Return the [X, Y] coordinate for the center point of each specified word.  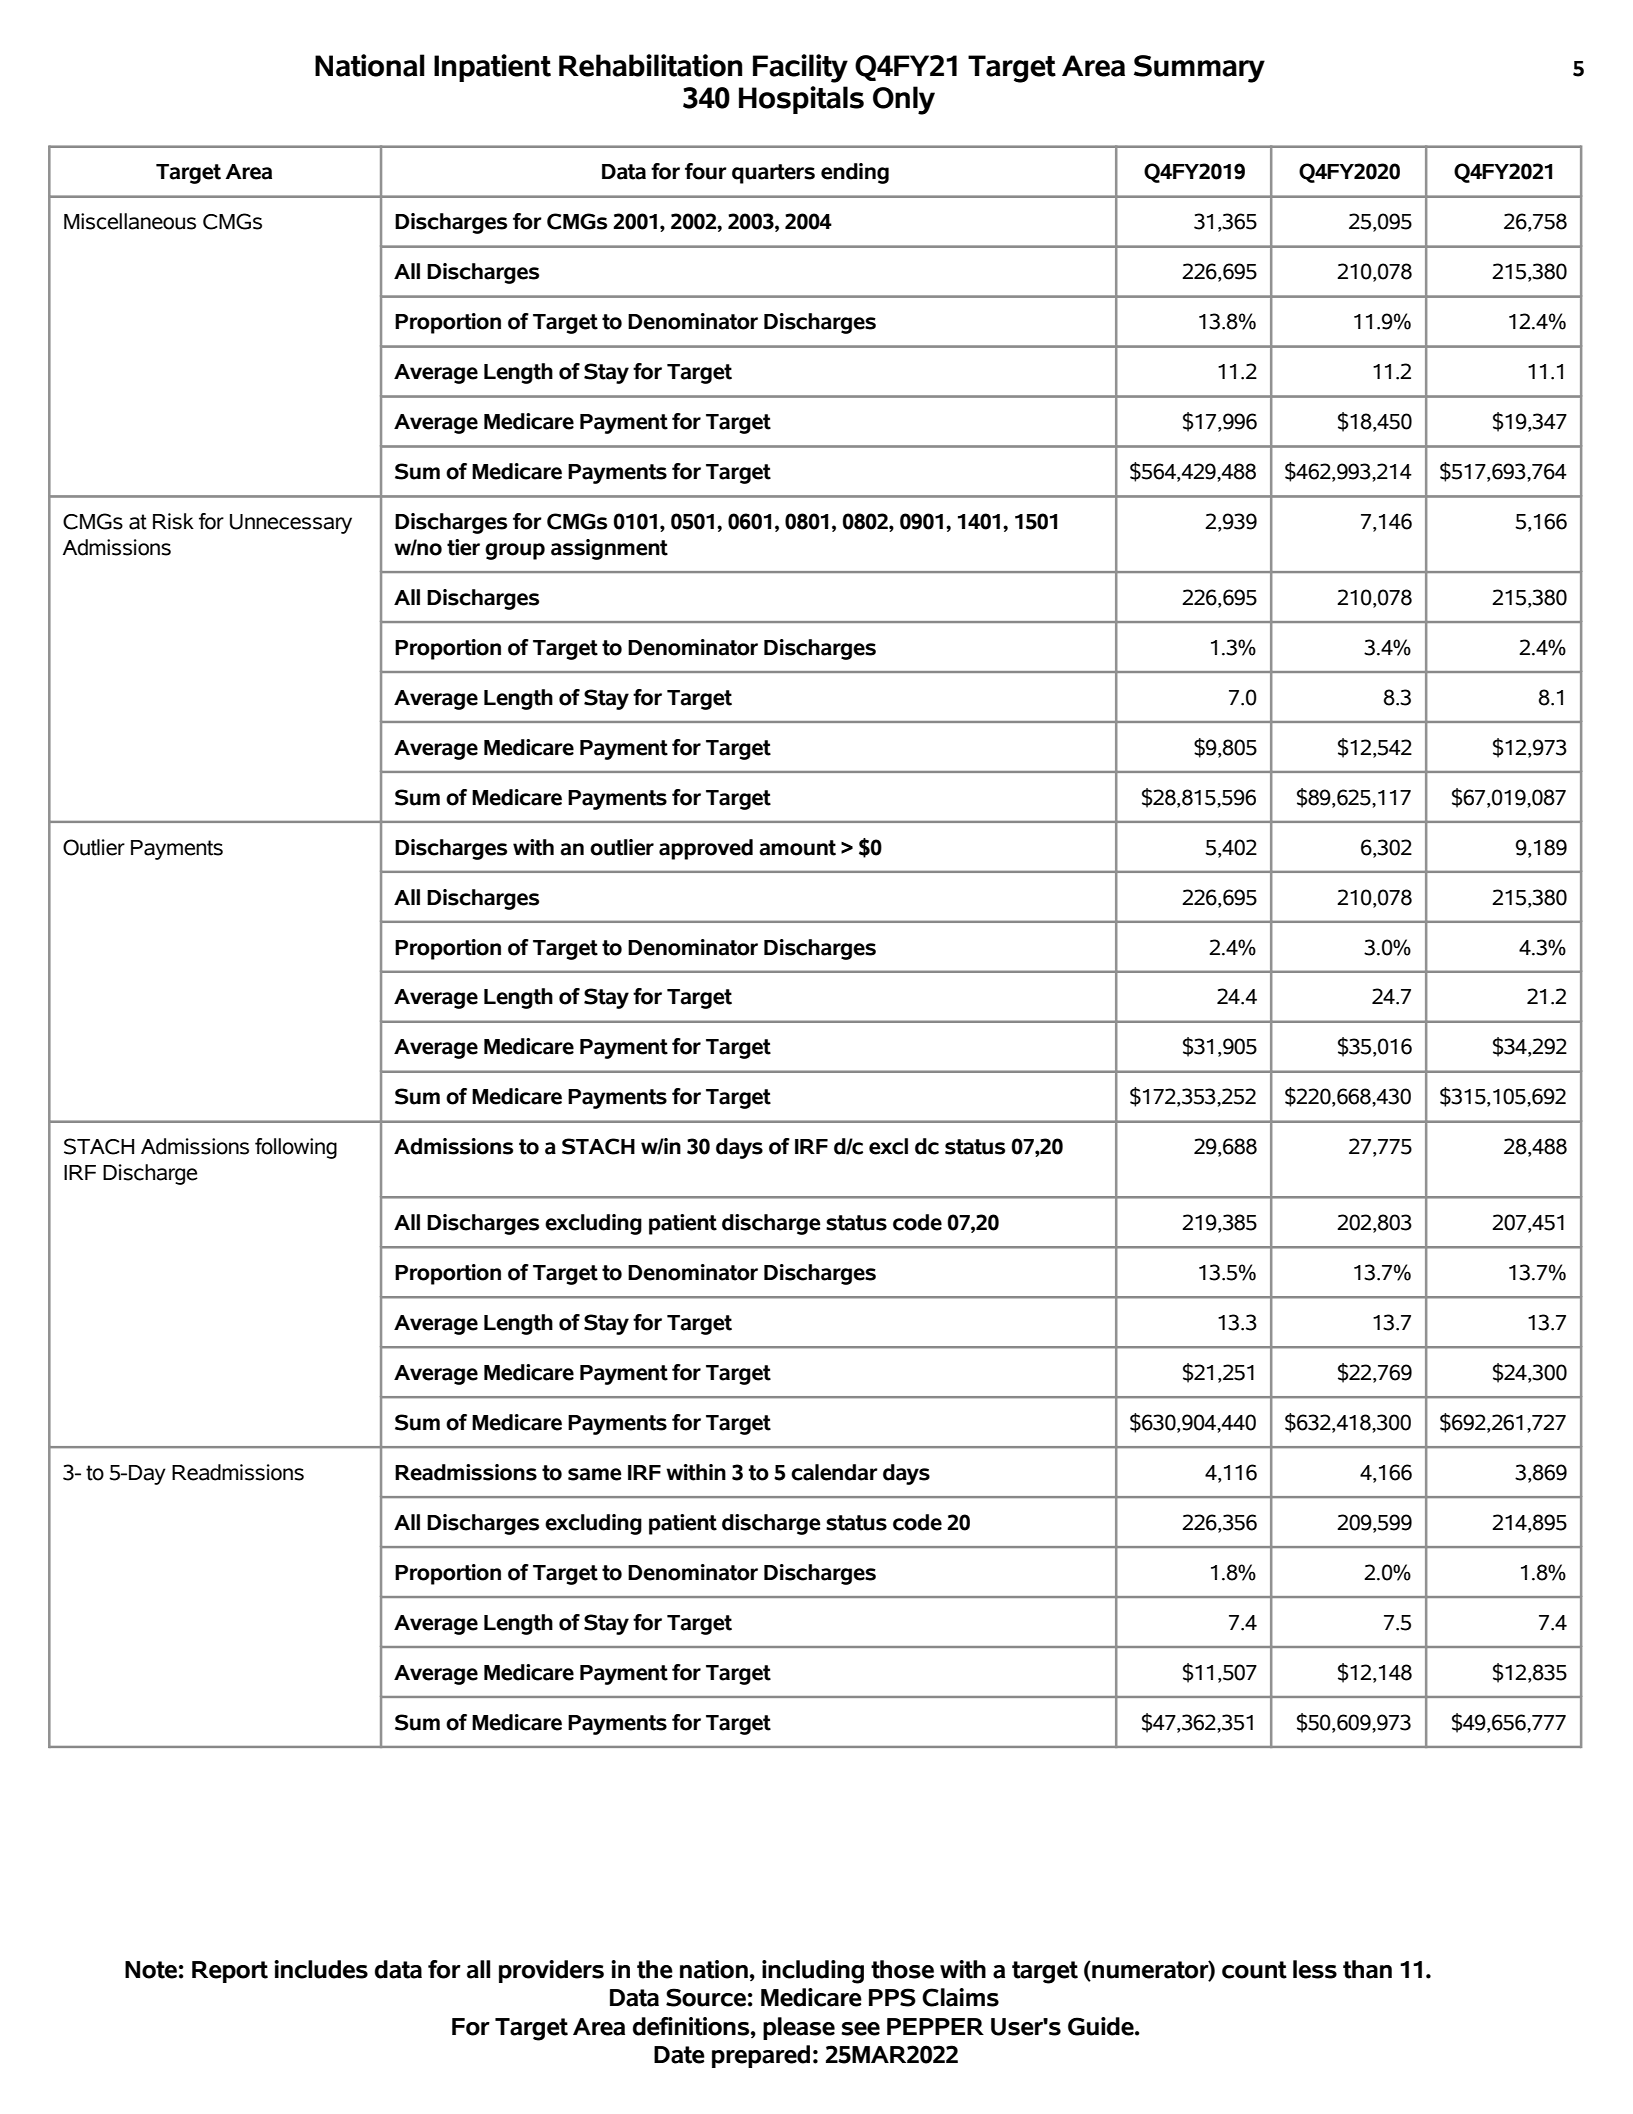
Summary [1199, 69]
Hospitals [801, 100]
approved [706, 849]
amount [797, 848]
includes [321, 1969]
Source [706, 1997]
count [1254, 1970]
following [296, 1148]
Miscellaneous [130, 221]
